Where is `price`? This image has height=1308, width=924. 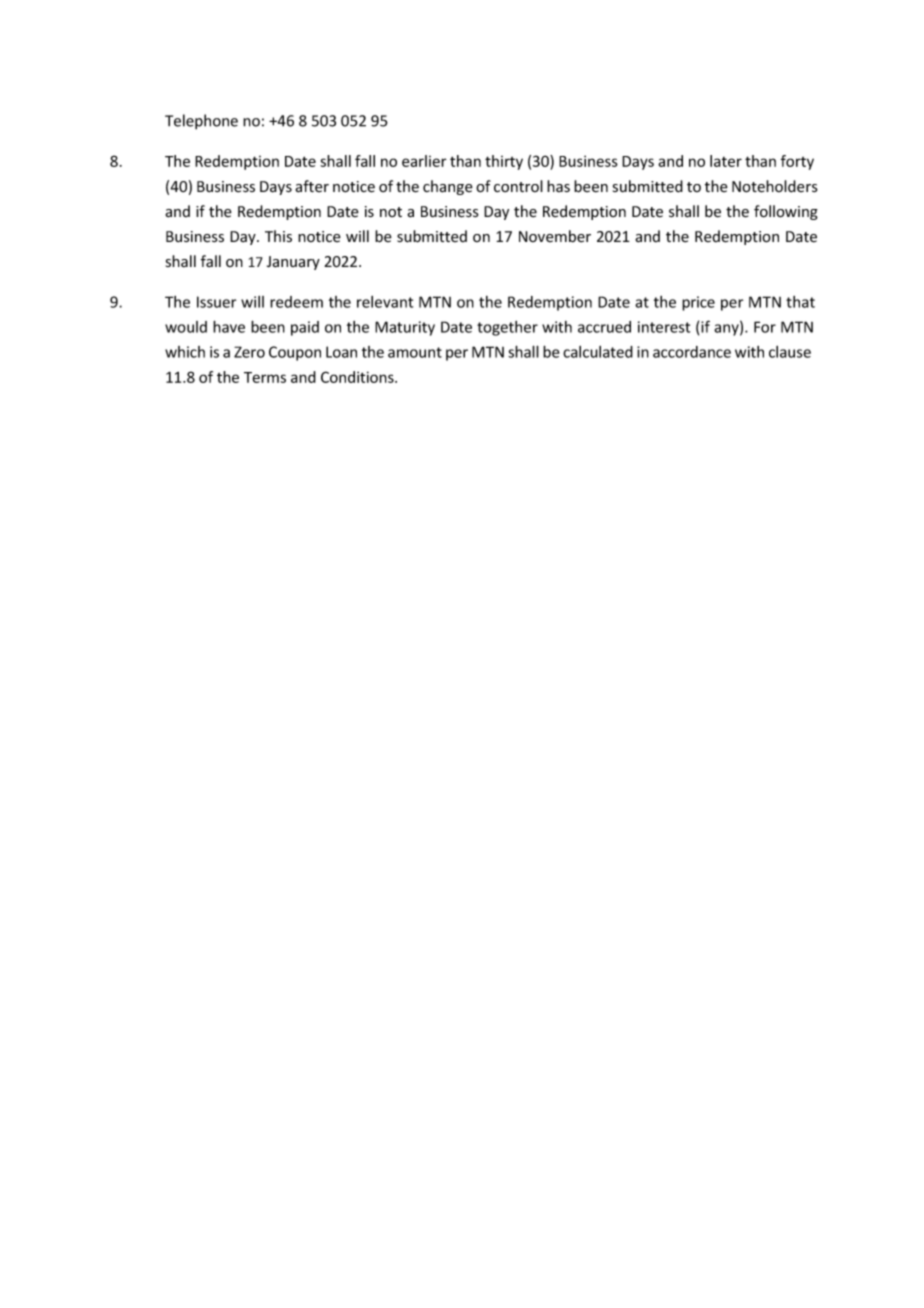
price is located at coordinates (698, 303).
